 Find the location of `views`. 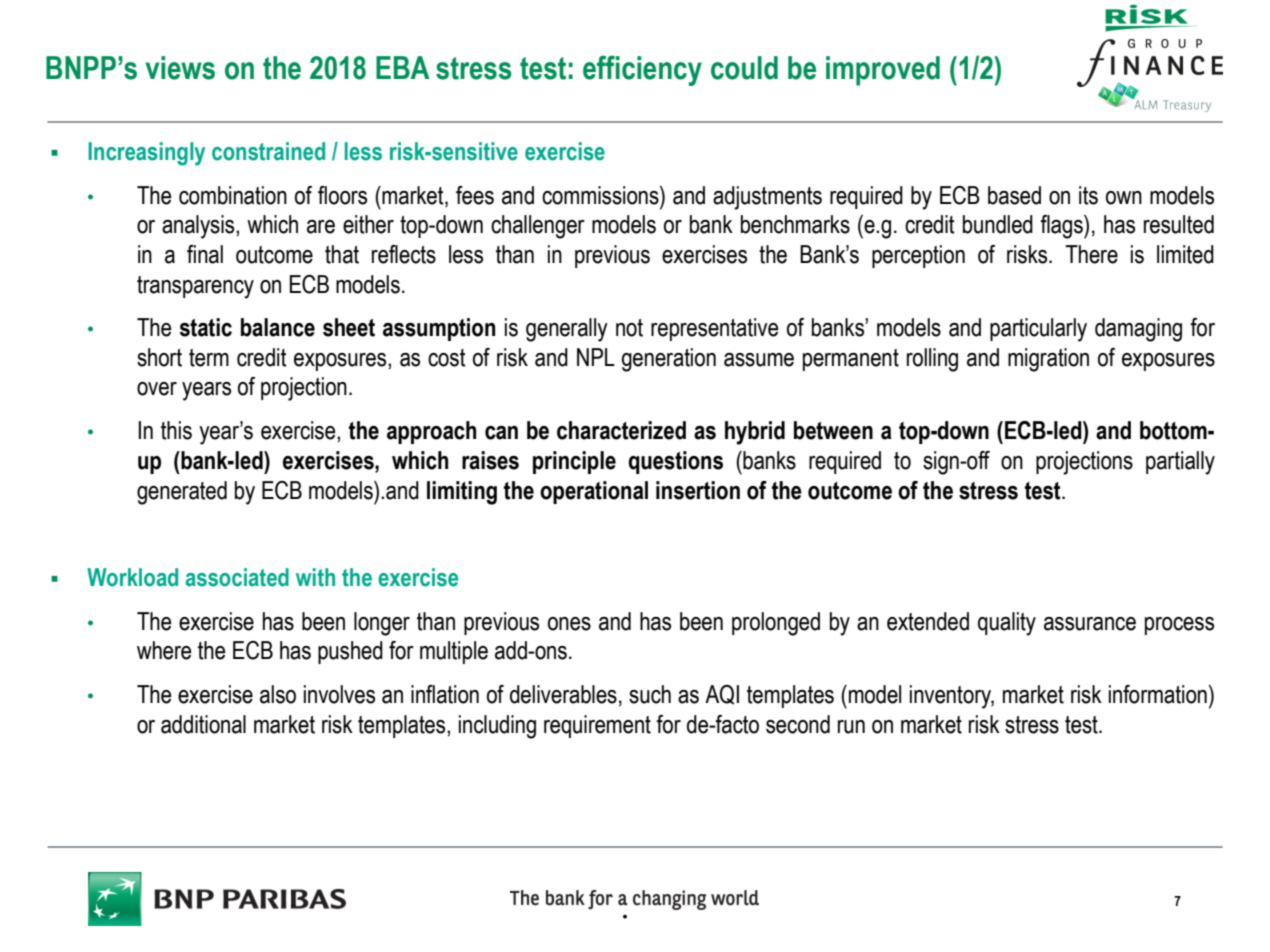

views is located at coordinates (180, 68).
